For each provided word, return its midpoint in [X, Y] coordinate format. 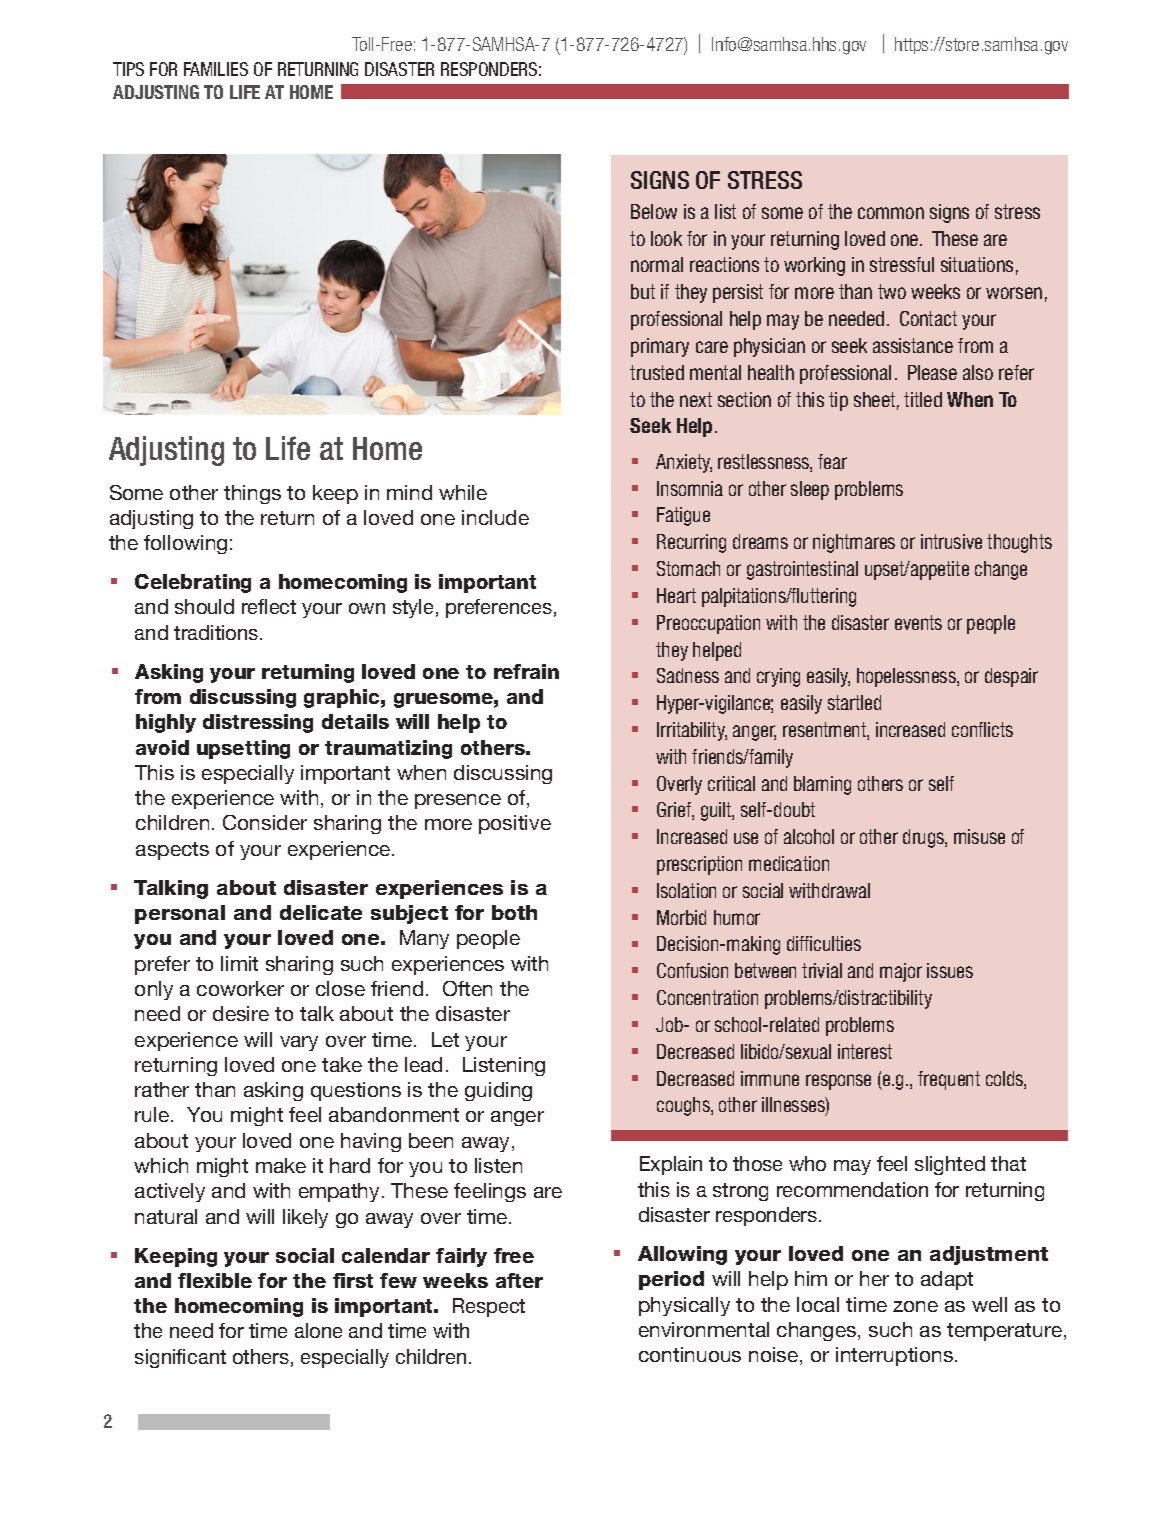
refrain [526, 671]
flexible [215, 1280]
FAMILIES [216, 69]
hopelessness [907, 677]
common [891, 213]
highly [166, 723]
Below [654, 211]
